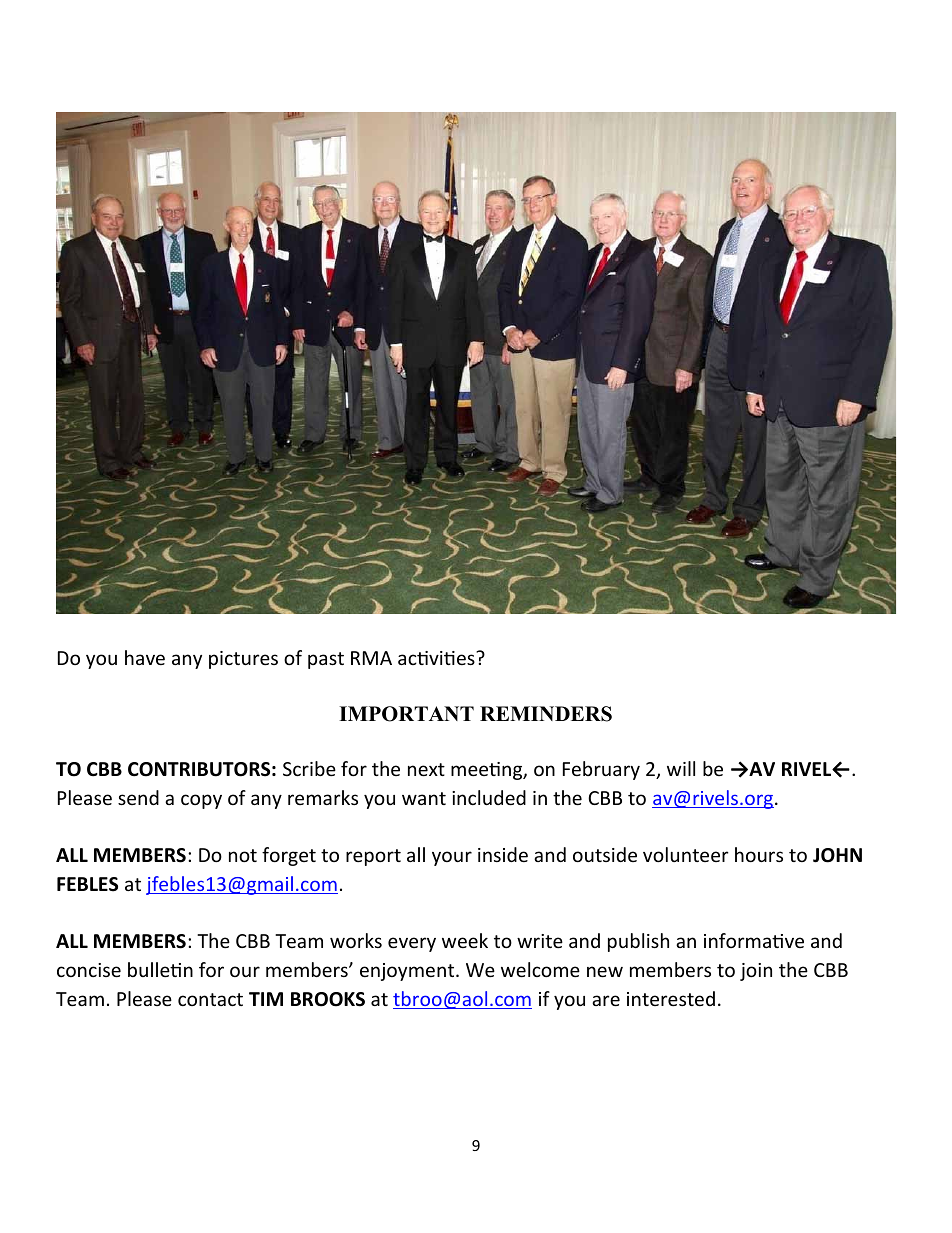 The width and height of the screenshot is (952, 1233). Describe the element at coordinates (546, 714) in the screenshot. I see `REMINDERS` at that location.
